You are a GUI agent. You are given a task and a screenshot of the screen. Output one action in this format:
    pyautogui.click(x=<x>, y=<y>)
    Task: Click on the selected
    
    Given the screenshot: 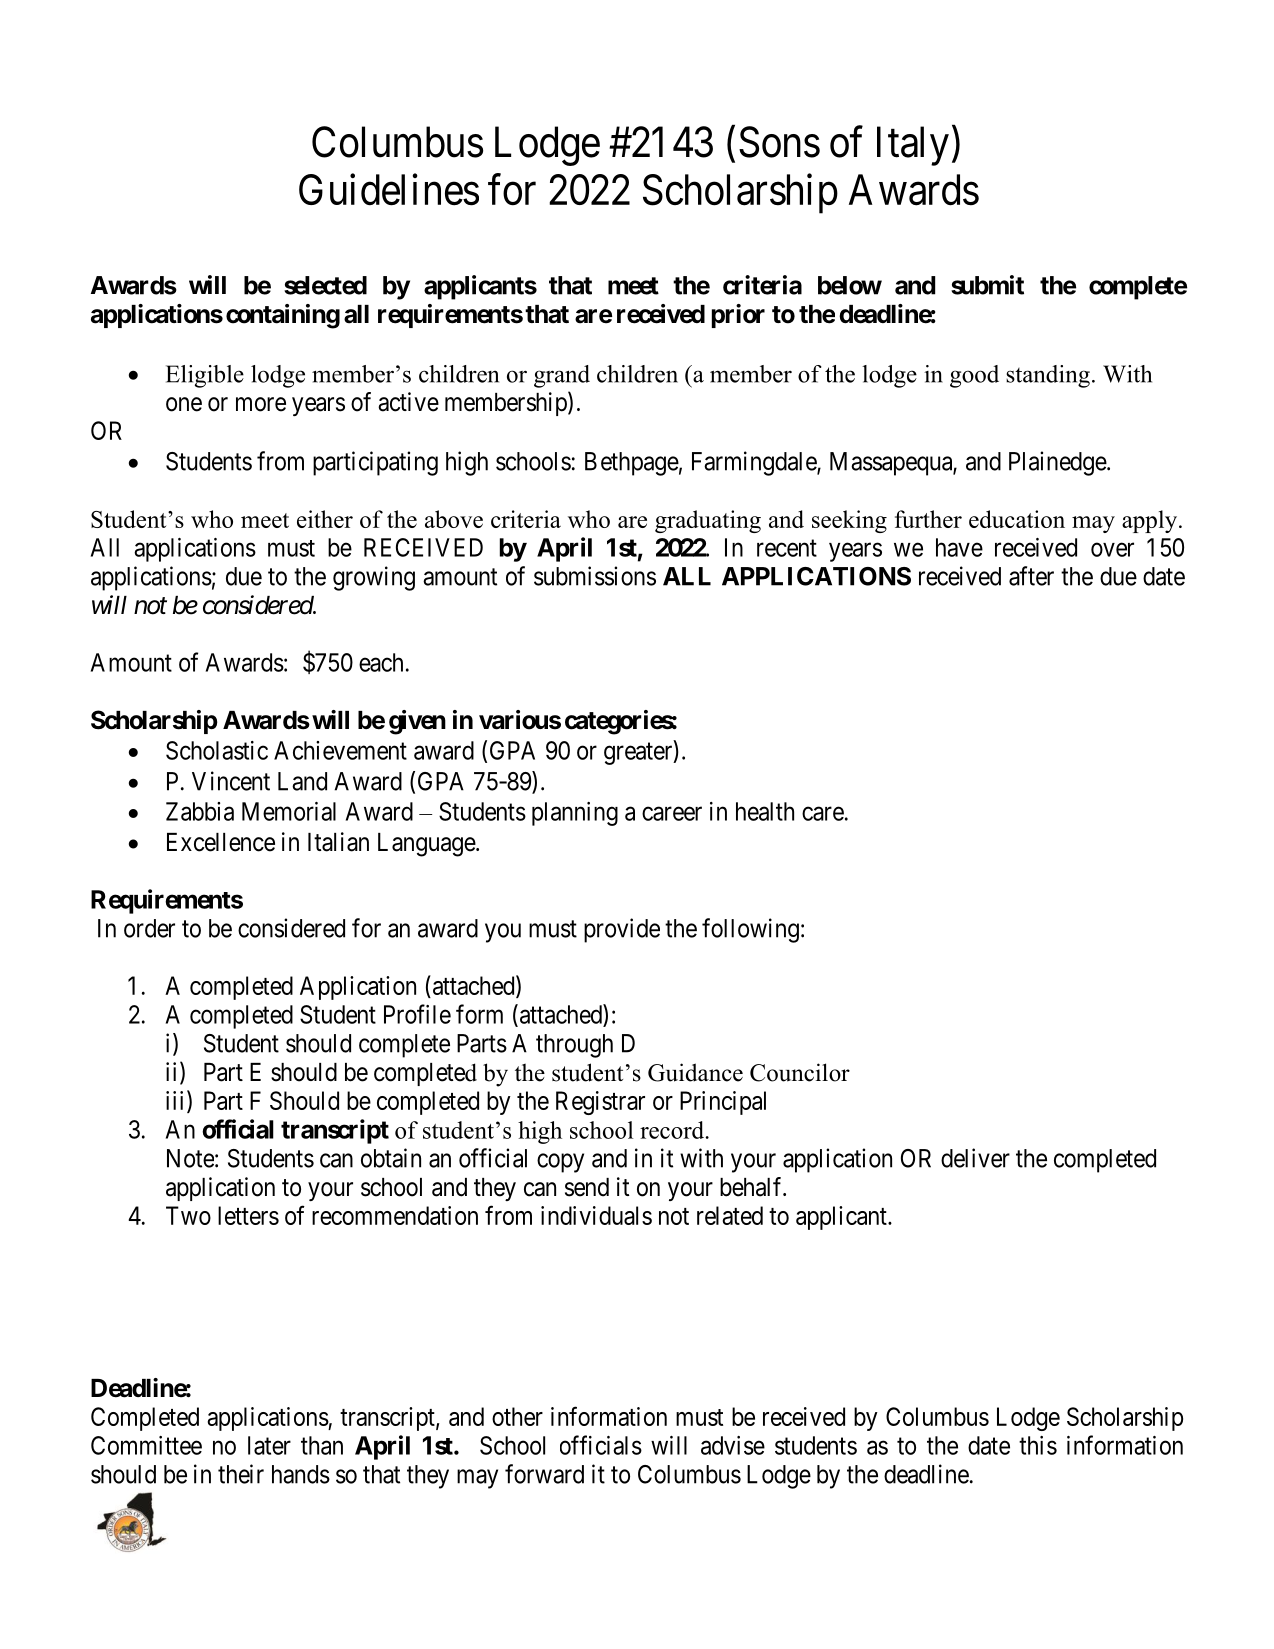 What is the action you would take?
    pyautogui.click(x=325, y=285)
